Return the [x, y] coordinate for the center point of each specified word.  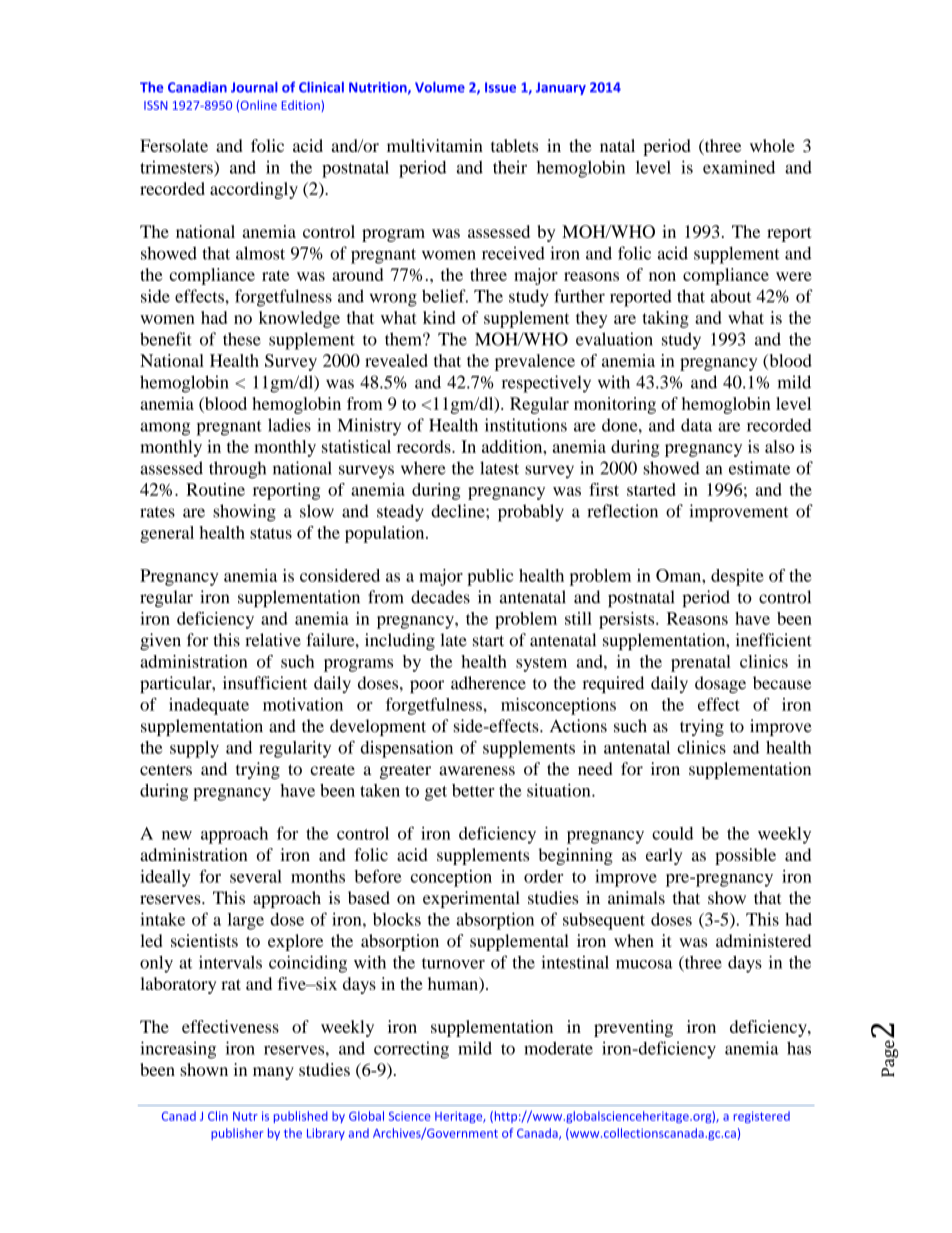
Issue [500, 87]
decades [440, 597]
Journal [254, 87]
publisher [237, 1134]
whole [772, 145]
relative [273, 640]
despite [737, 577]
